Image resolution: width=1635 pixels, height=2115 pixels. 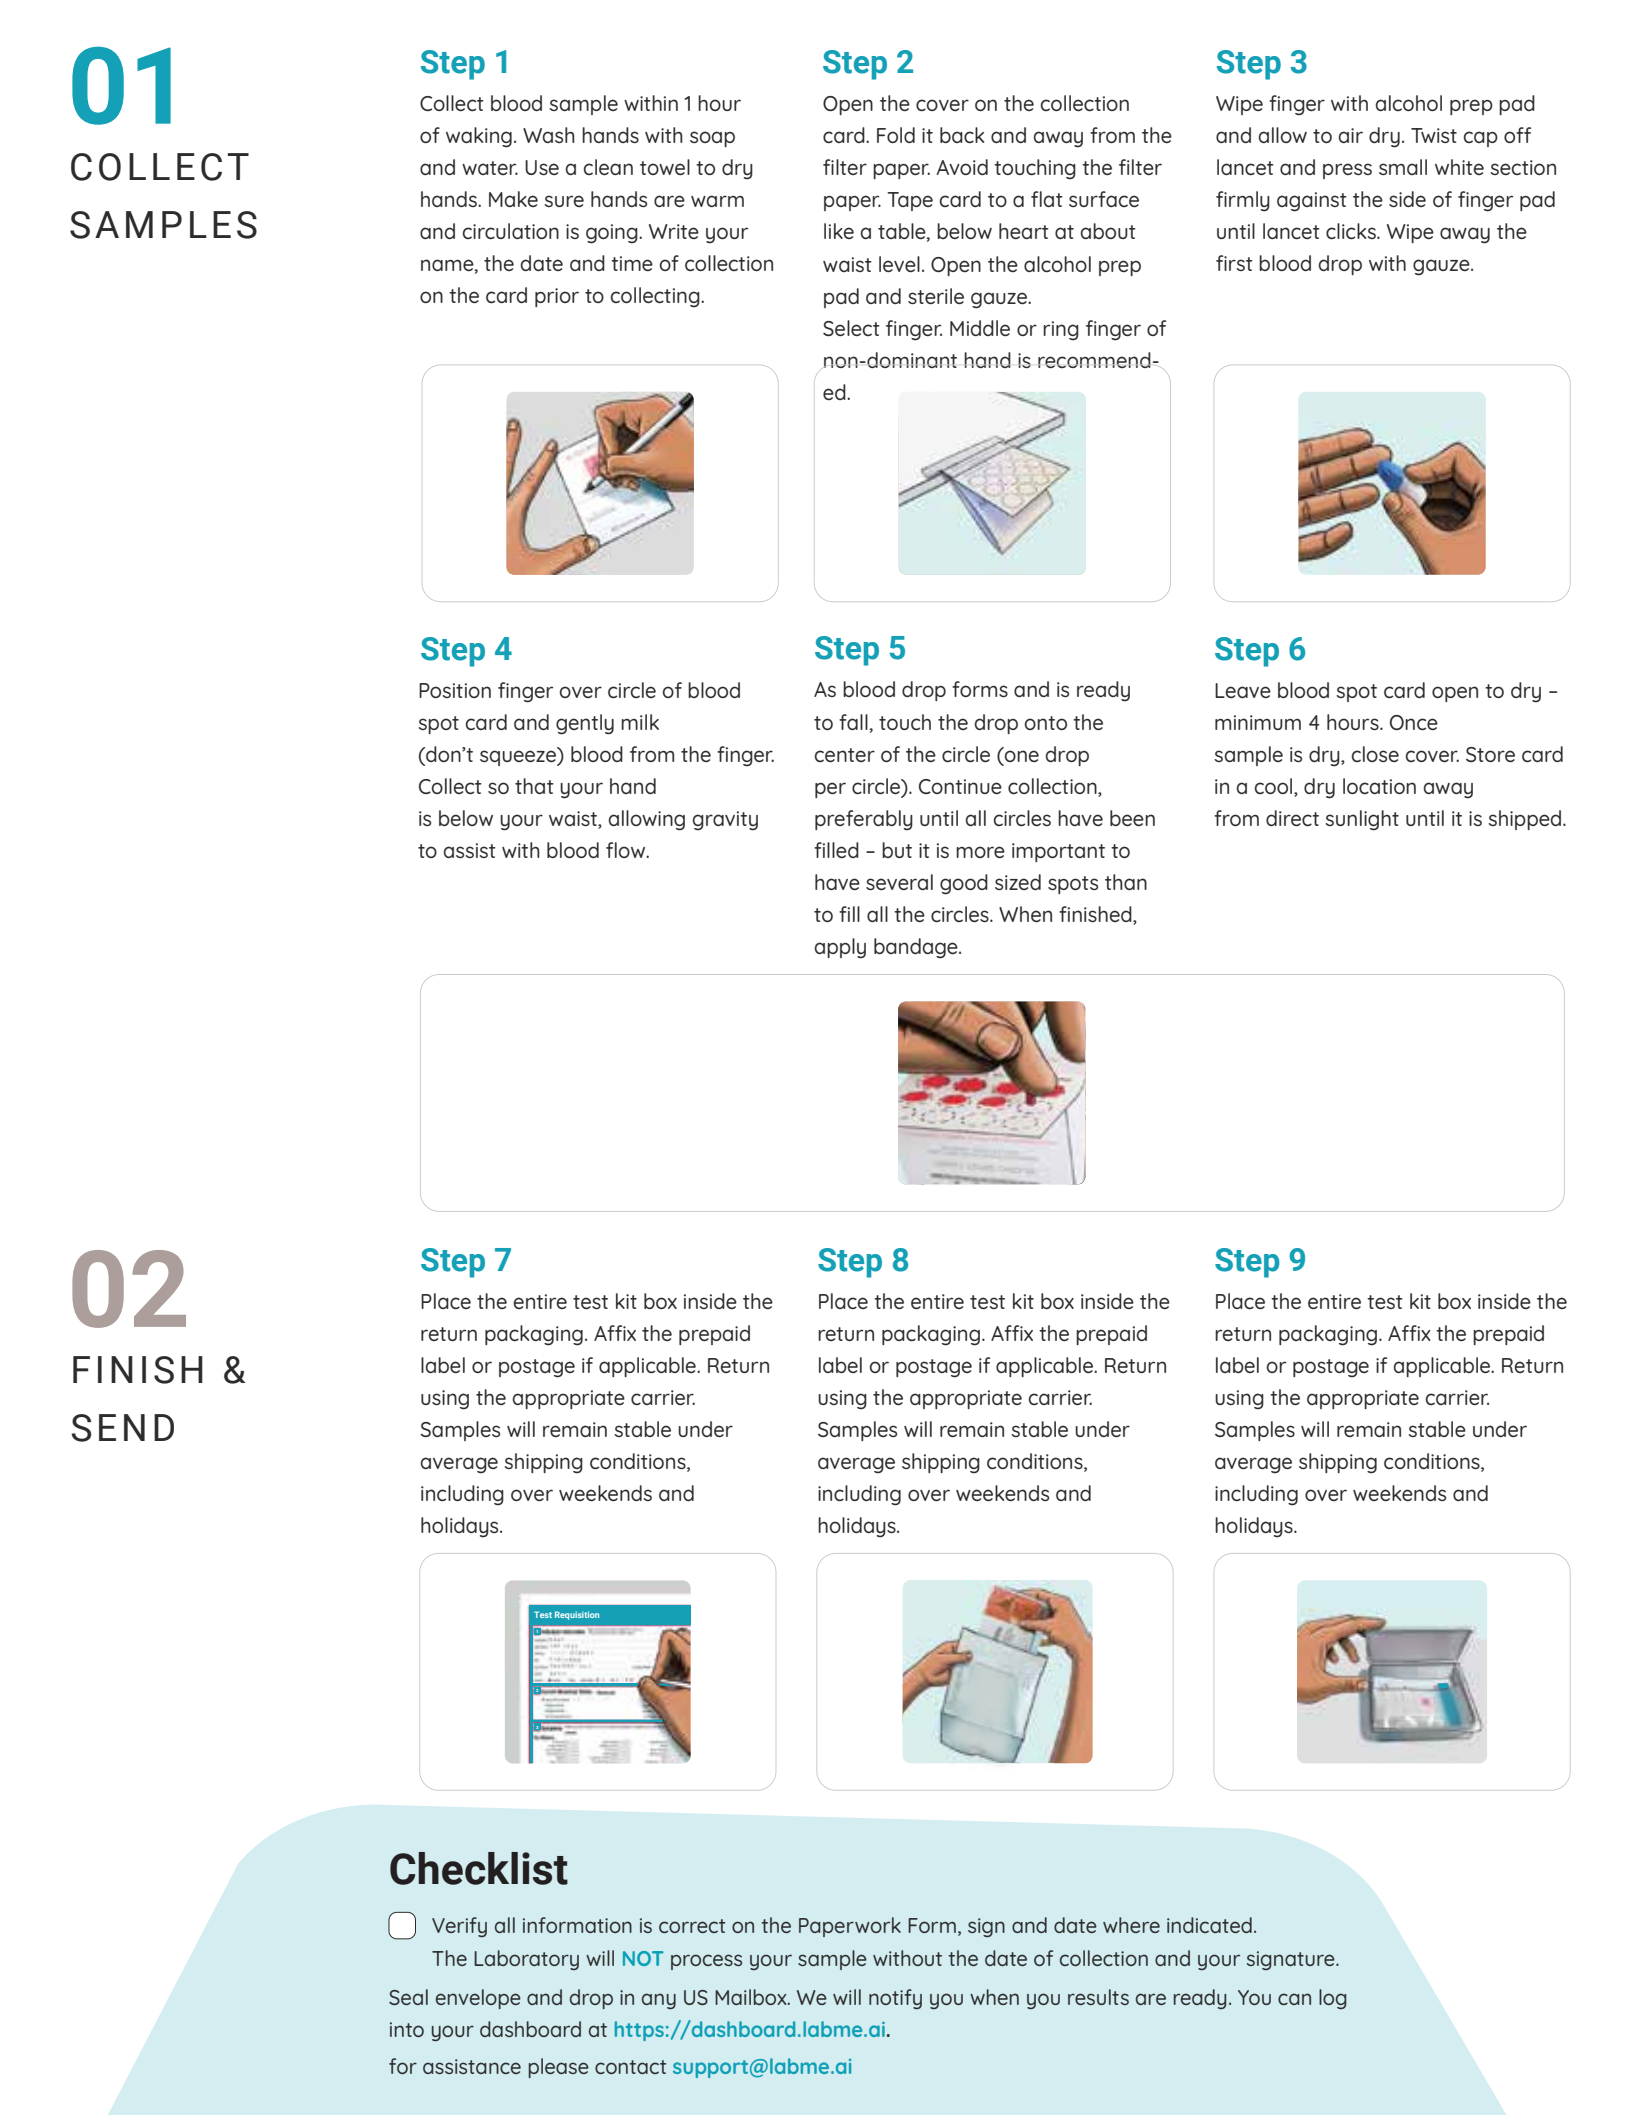 What do you see at coordinates (840, 948) in the screenshot?
I see `apply` at bounding box center [840, 948].
